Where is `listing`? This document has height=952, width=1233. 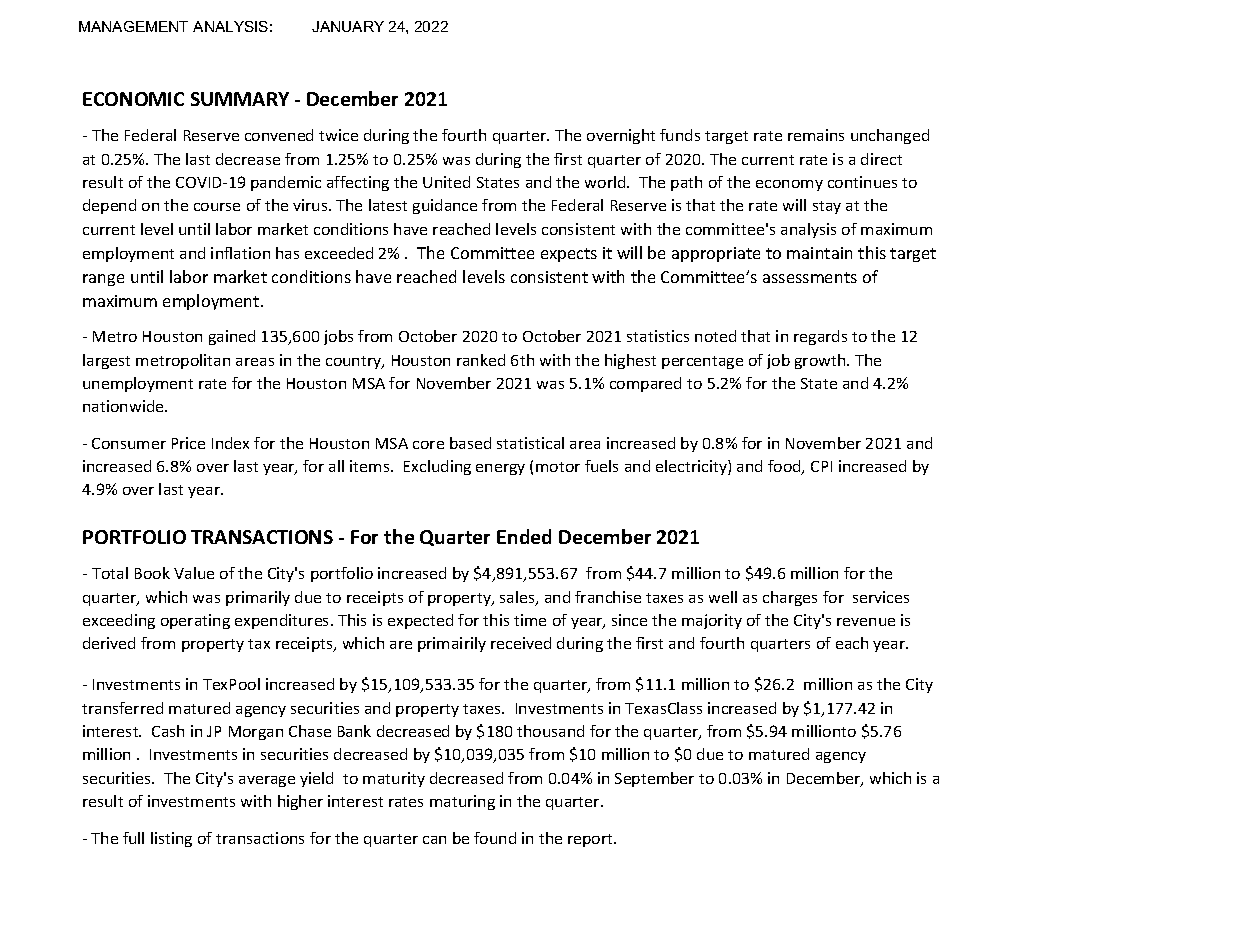
listing is located at coordinates (171, 839).
